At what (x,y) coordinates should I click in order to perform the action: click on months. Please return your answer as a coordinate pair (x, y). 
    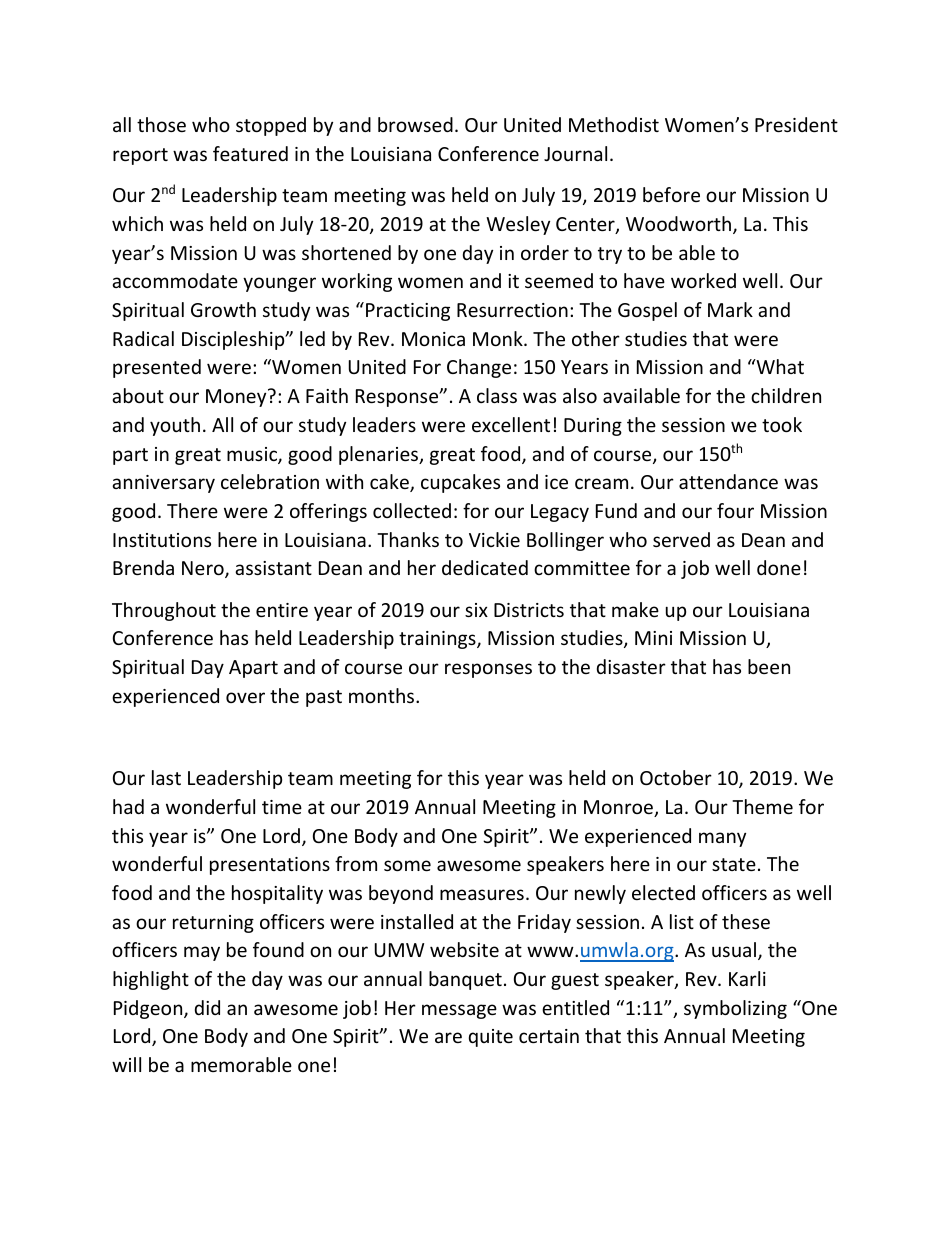
    Looking at the image, I should click on (383, 695).
